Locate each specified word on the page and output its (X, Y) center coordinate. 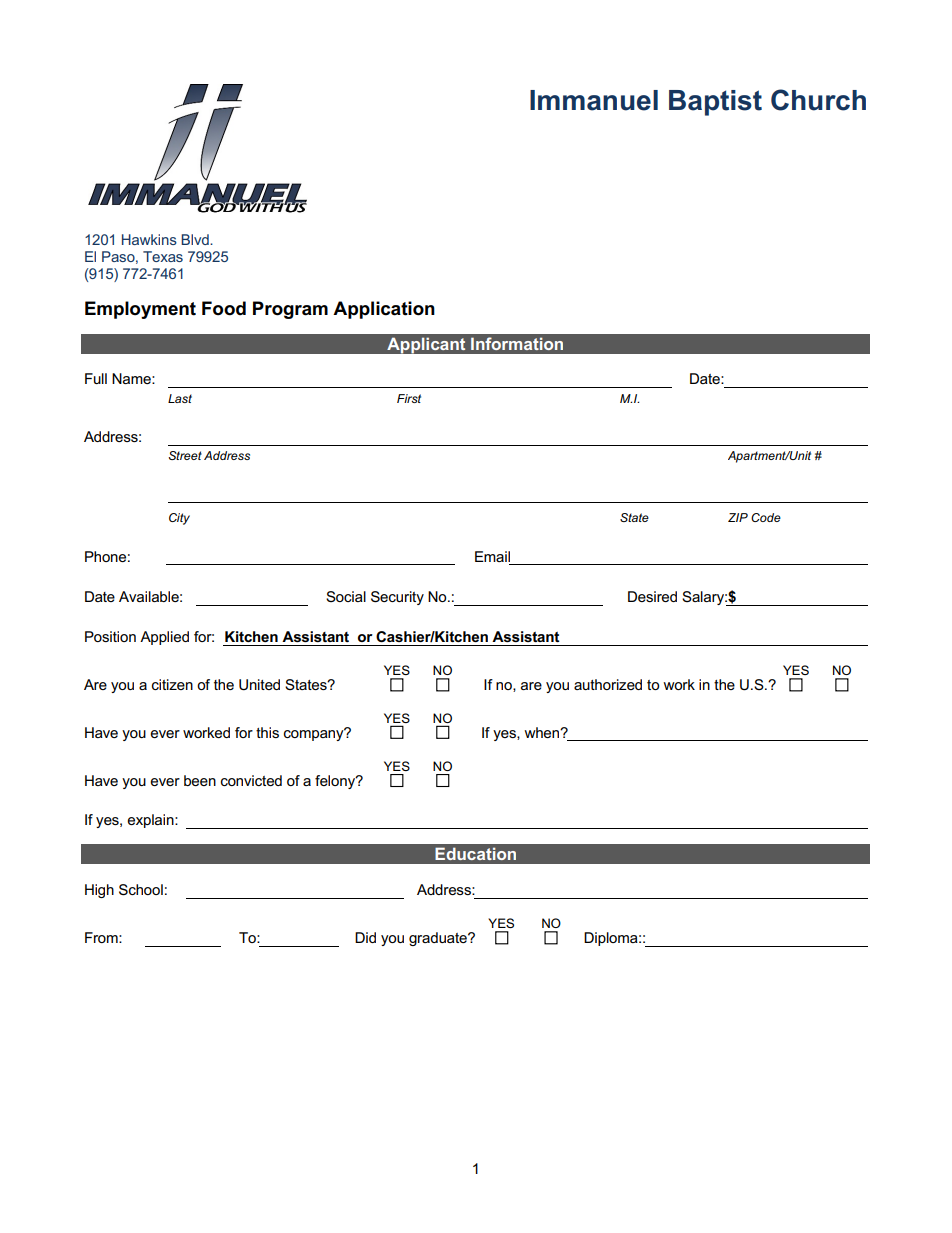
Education (475, 853)
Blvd (196, 239)
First (409, 398)
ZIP (738, 517)
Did (365, 937)
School (141, 890)
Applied (164, 638)
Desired (652, 596)
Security (397, 598)
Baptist (715, 103)
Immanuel (594, 100)
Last (180, 398)
